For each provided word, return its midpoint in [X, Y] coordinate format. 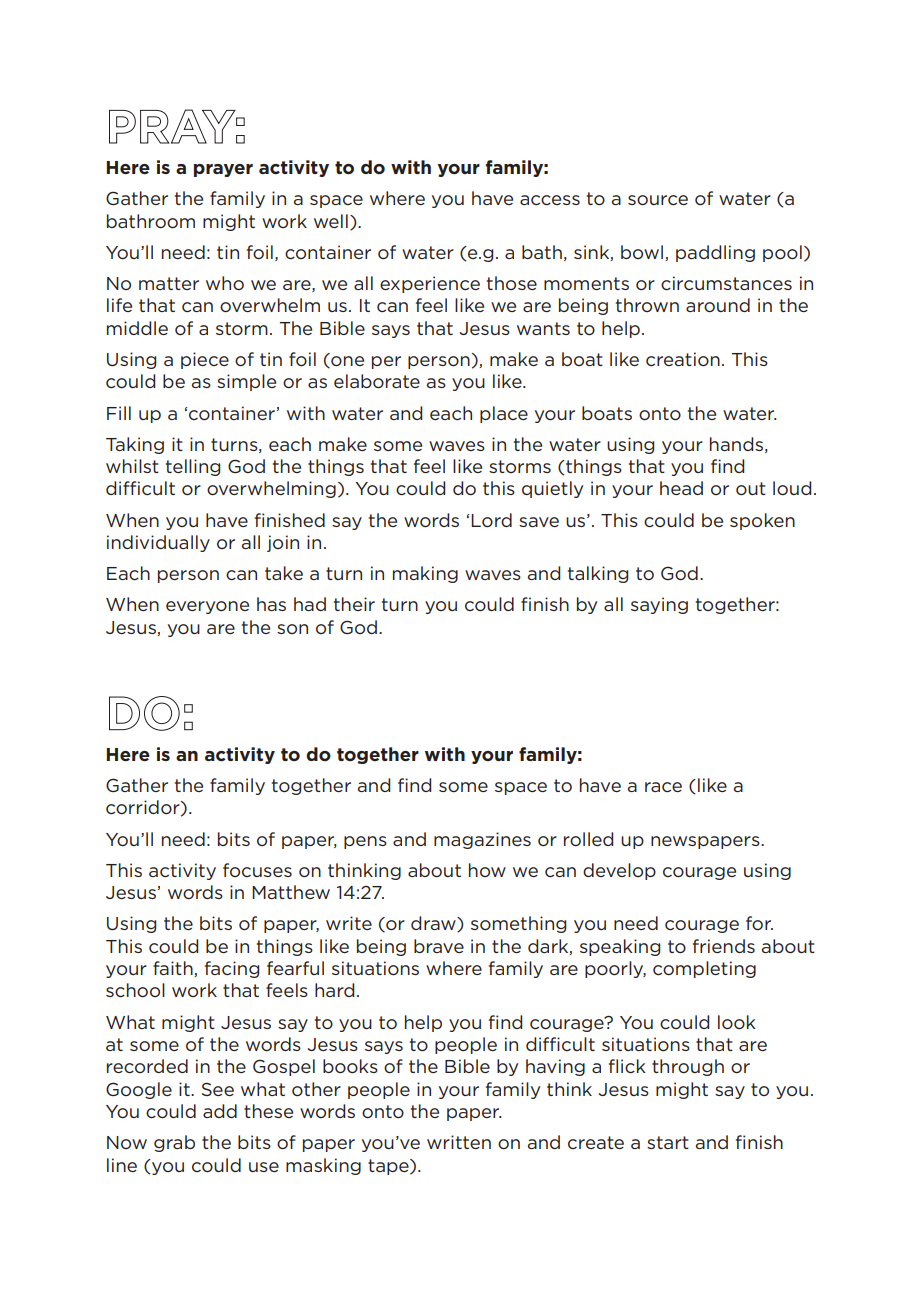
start [668, 1142]
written [459, 1142]
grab [174, 1143]
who [225, 283]
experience [430, 284]
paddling [715, 253]
